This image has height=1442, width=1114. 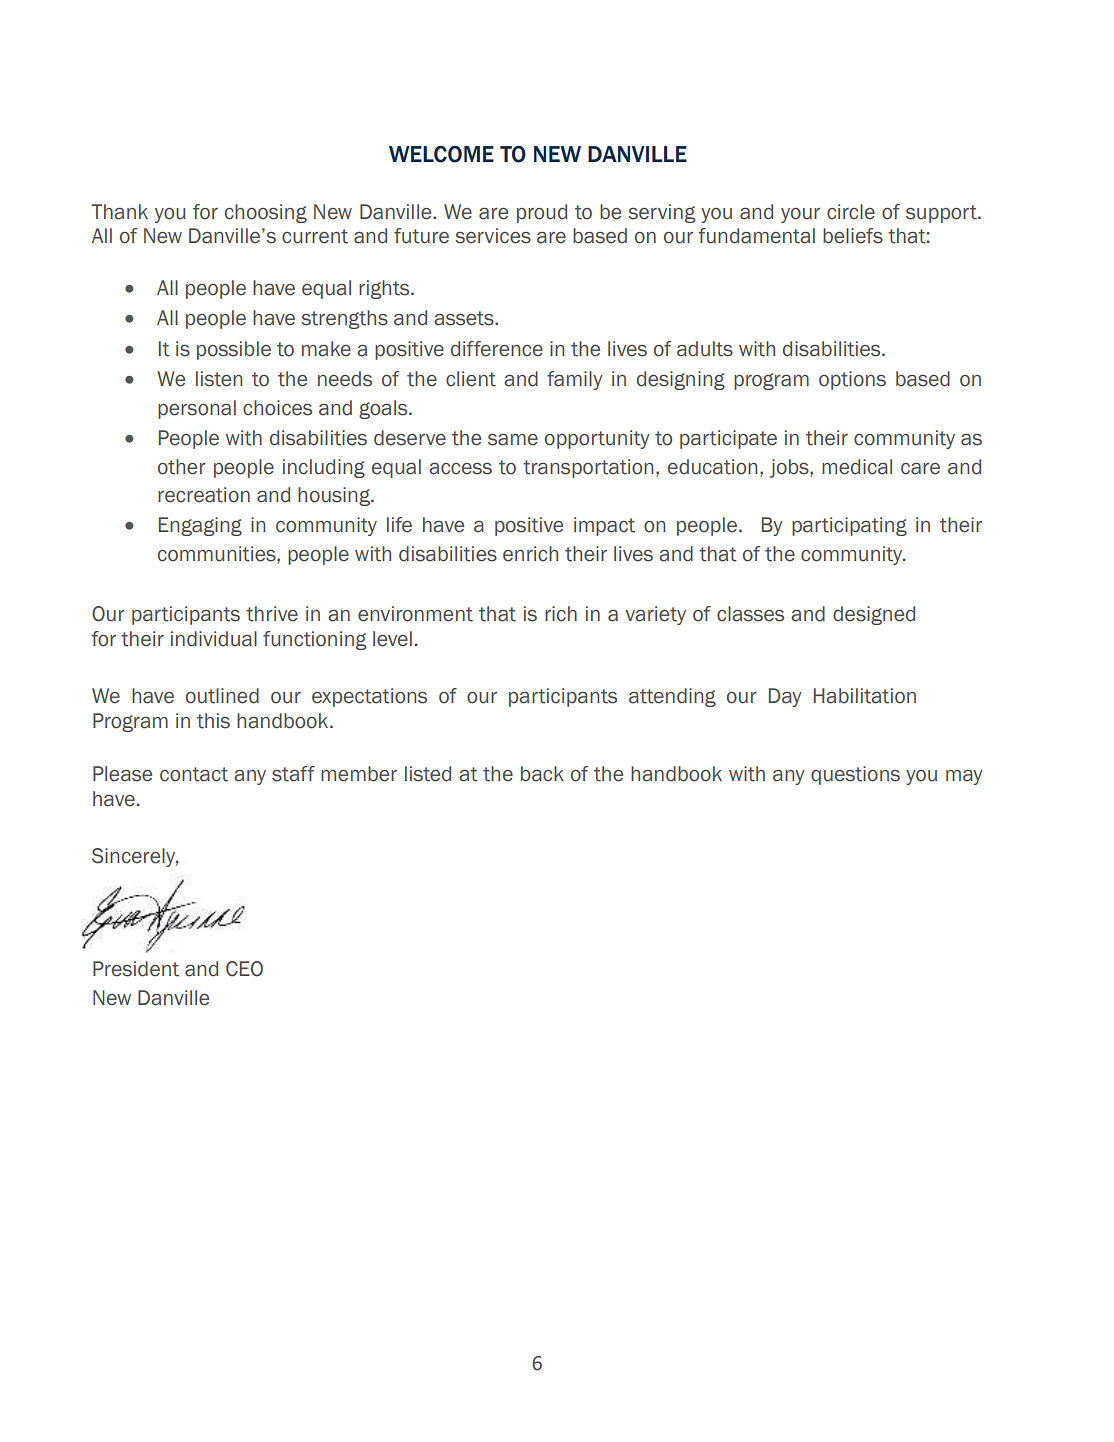 I want to click on circle, so click(x=851, y=212).
